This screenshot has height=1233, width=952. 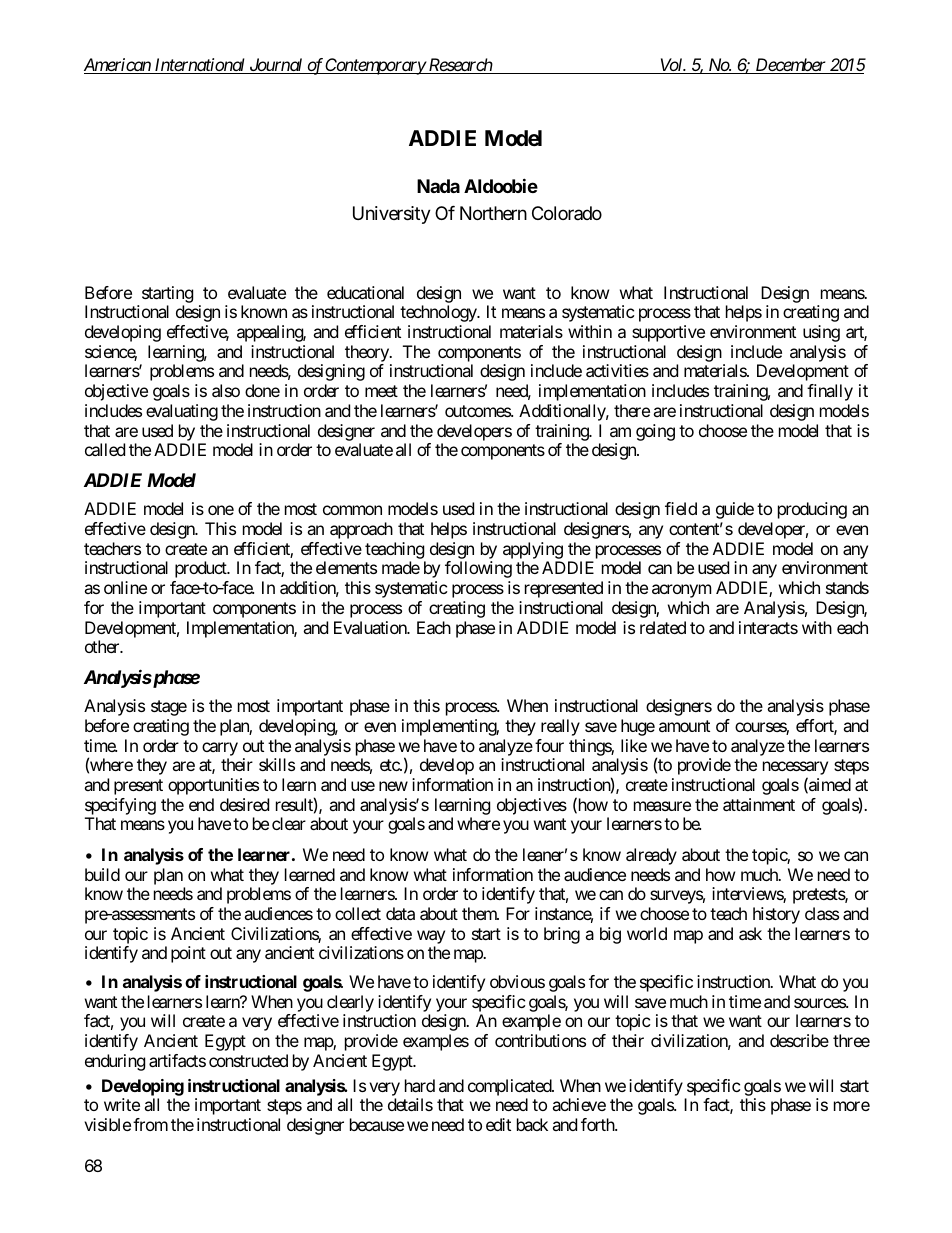 What do you see at coordinates (202, 569) in the screenshot?
I see `product` at bounding box center [202, 569].
